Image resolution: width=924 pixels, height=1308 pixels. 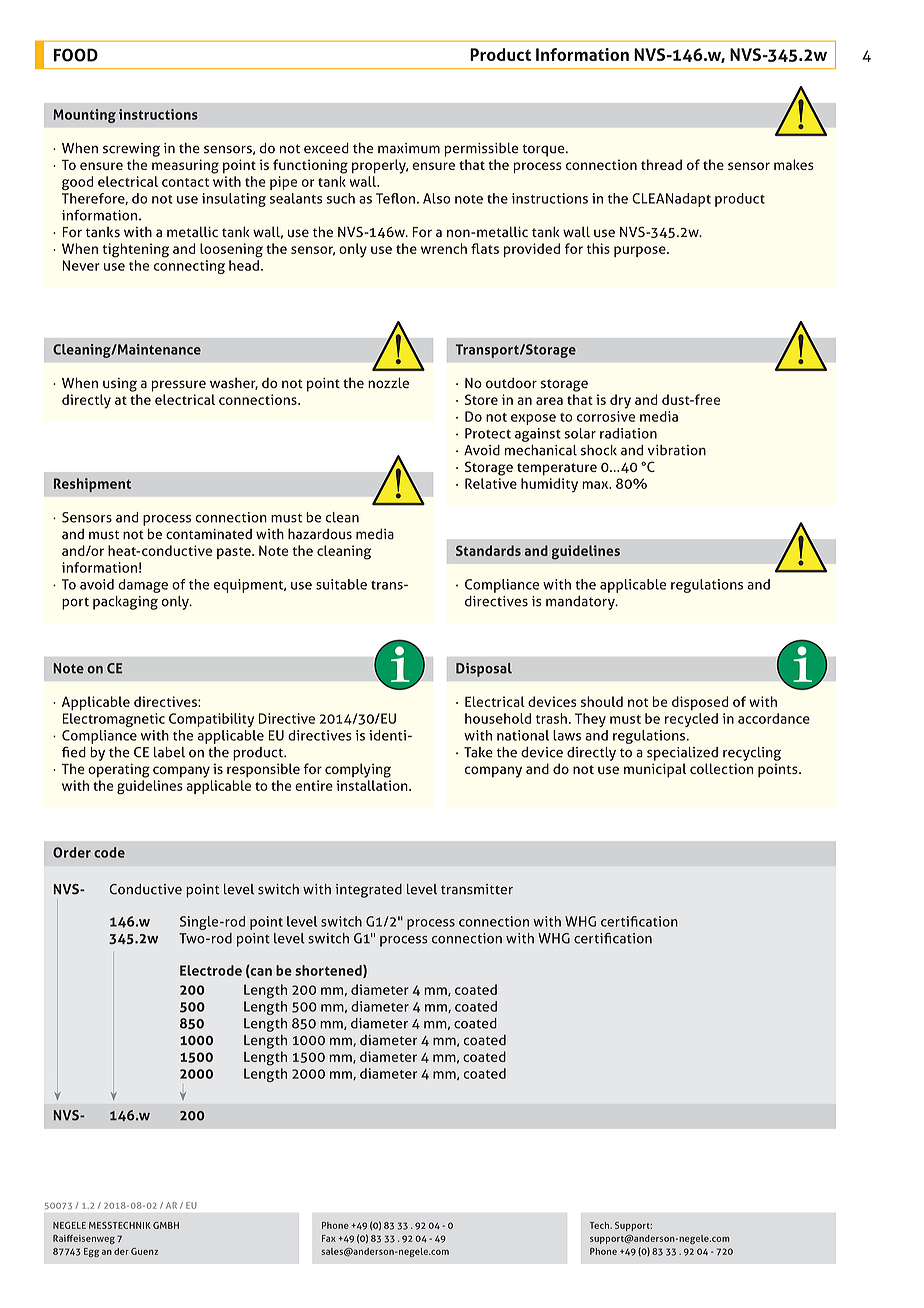 I want to click on disposed, so click(x=700, y=703).
